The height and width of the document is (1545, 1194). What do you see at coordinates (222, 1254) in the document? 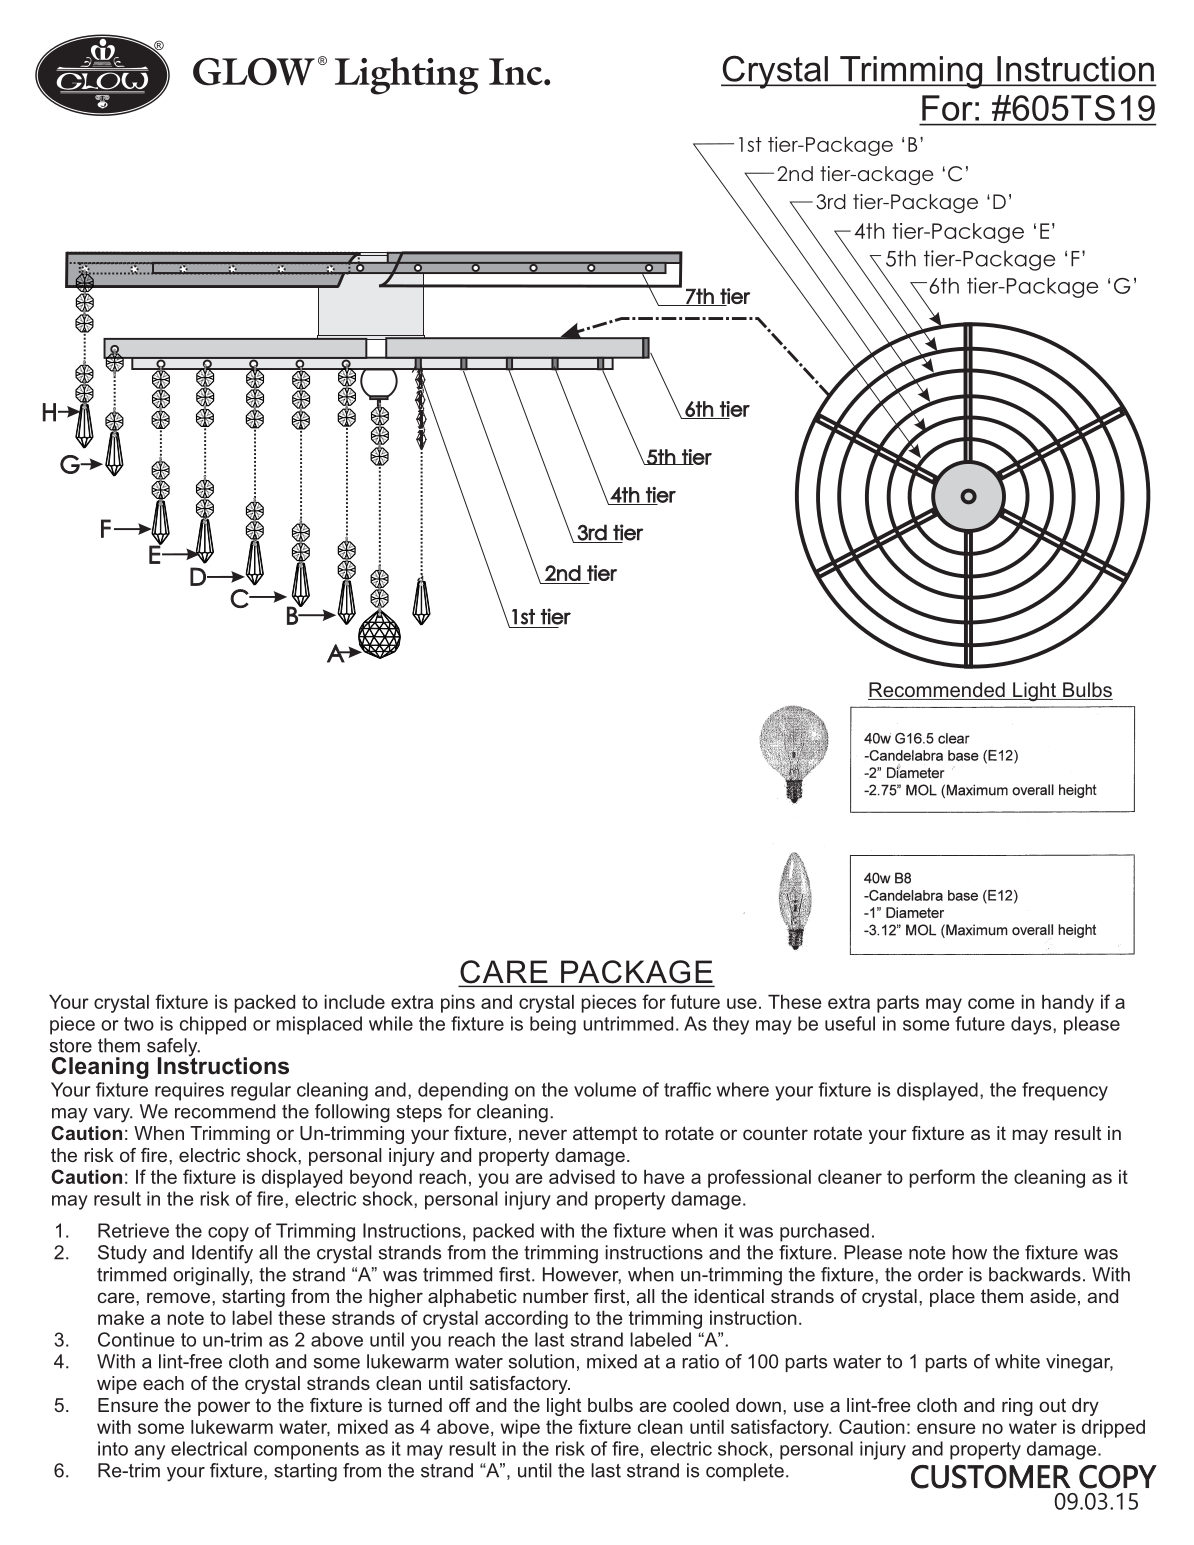
I see `Identify` at bounding box center [222, 1254].
